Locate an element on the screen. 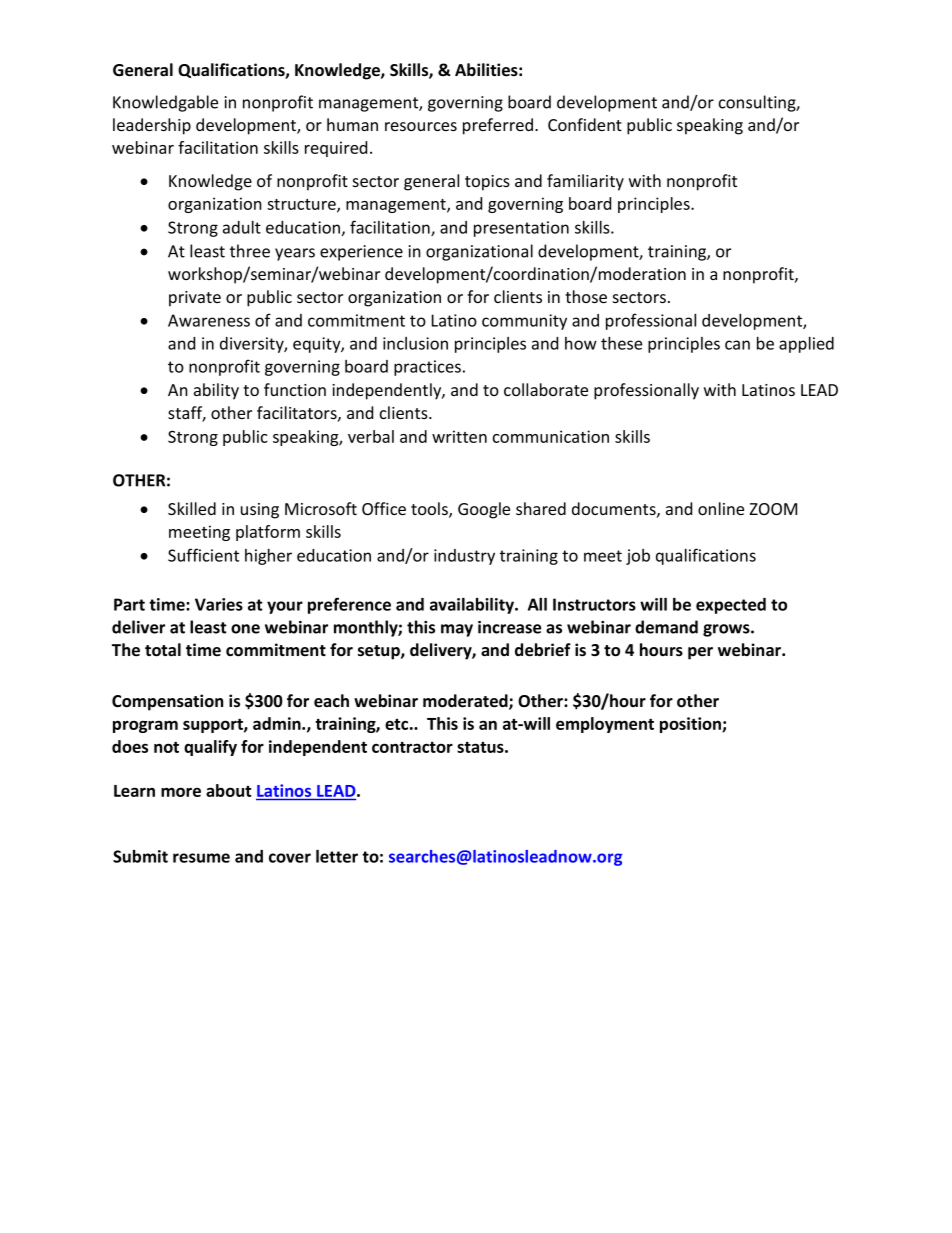 The width and height of the screenshot is (952, 1233). Knowledgable is located at coordinates (165, 103).
